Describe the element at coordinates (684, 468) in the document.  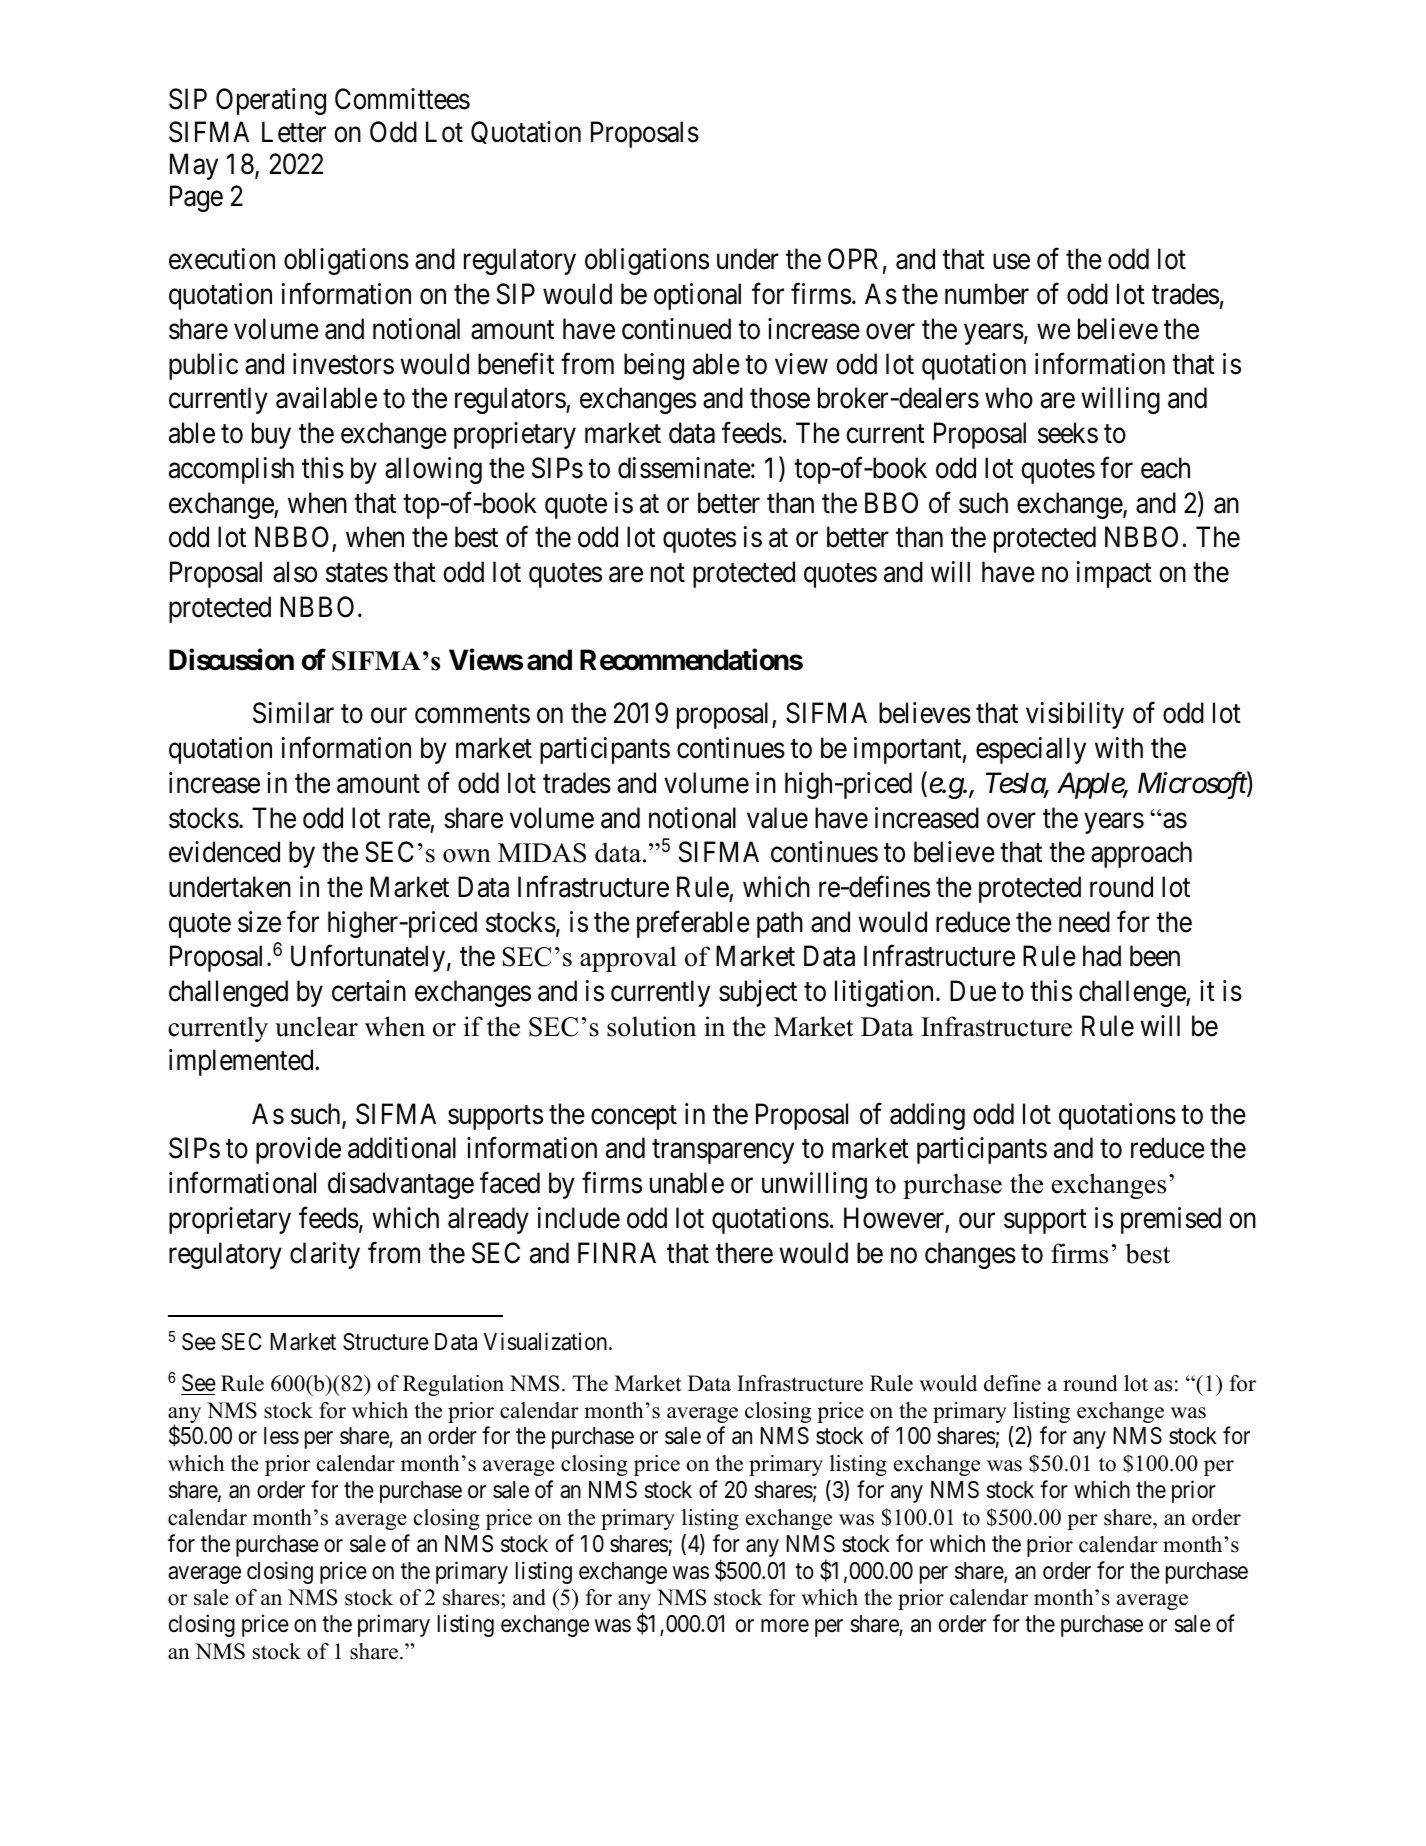
I see `disseminate` at that location.
